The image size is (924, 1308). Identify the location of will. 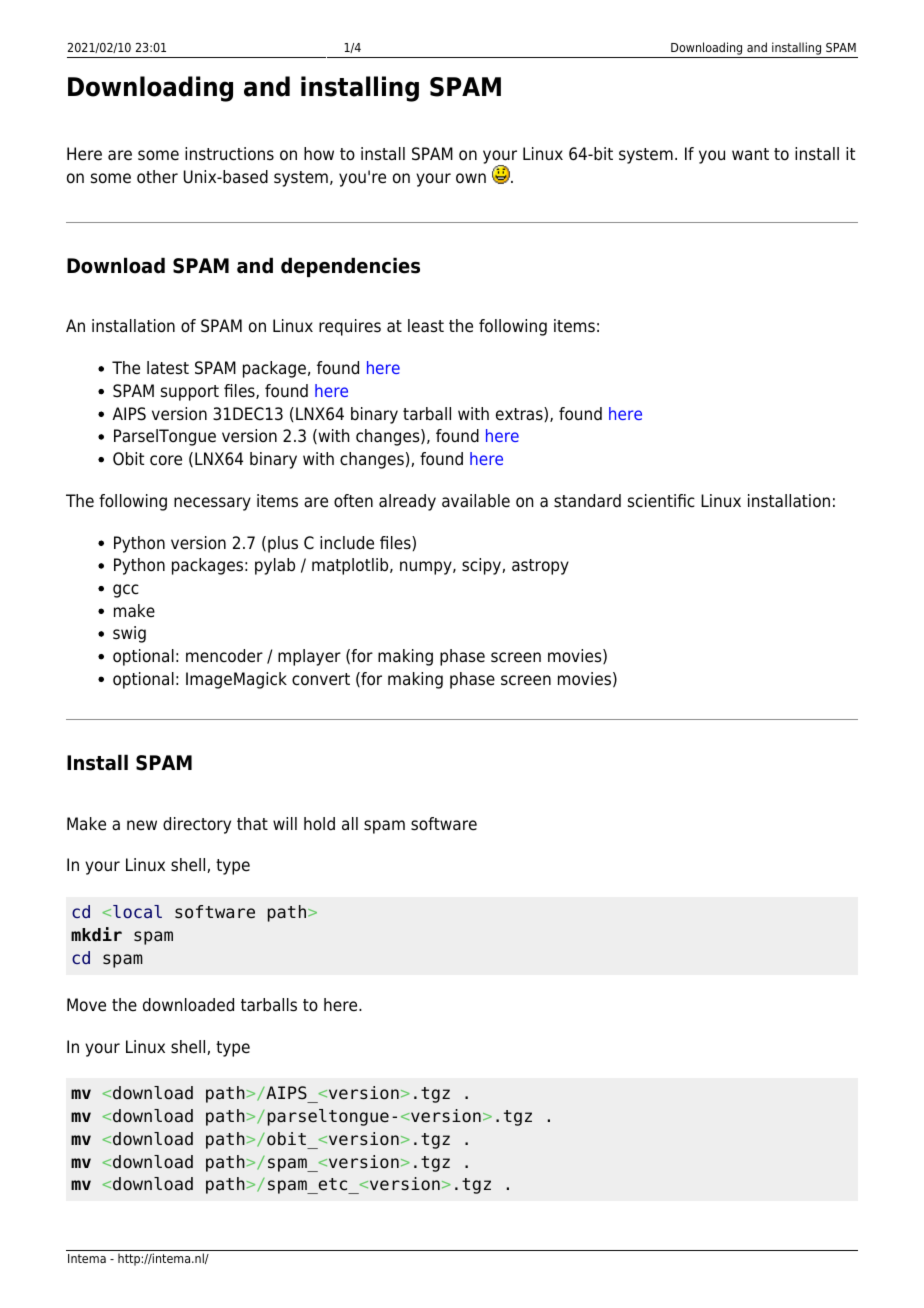
(285, 823).
